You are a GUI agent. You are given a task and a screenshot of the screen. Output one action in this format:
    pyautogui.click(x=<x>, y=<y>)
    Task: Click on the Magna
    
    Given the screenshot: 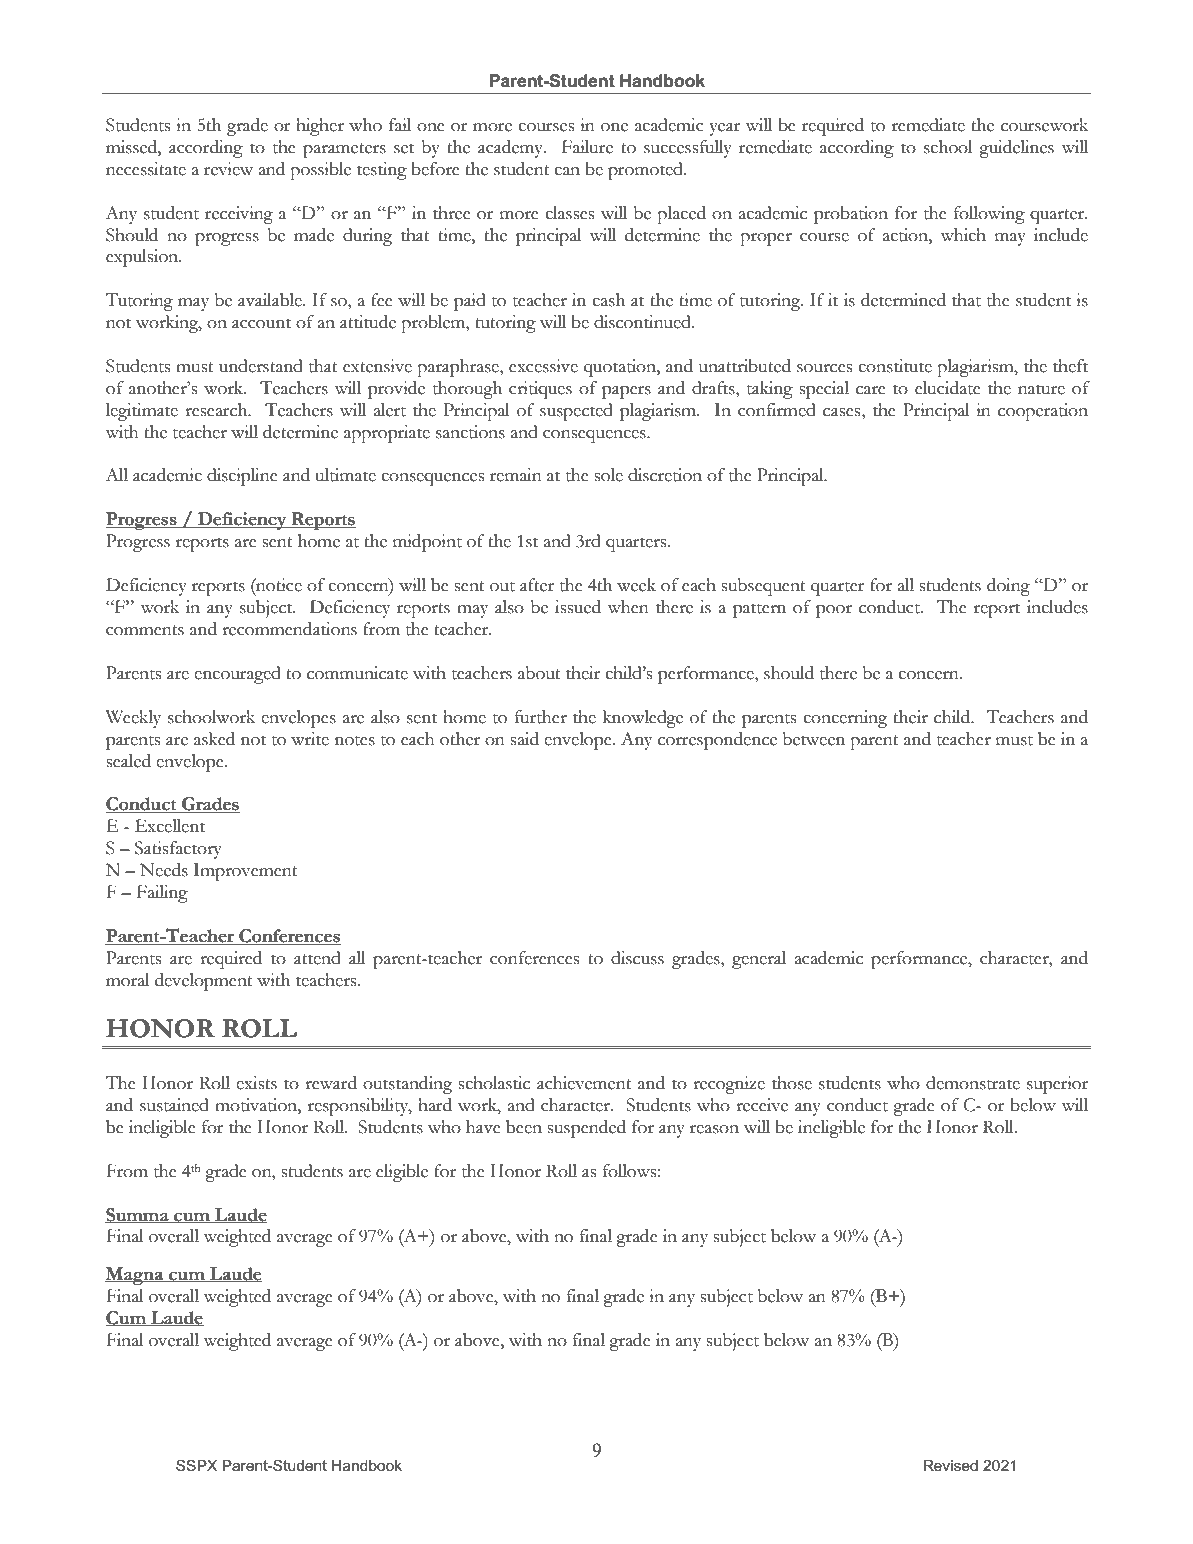 What is the action you would take?
    pyautogui.click(x=135, y=1276)
